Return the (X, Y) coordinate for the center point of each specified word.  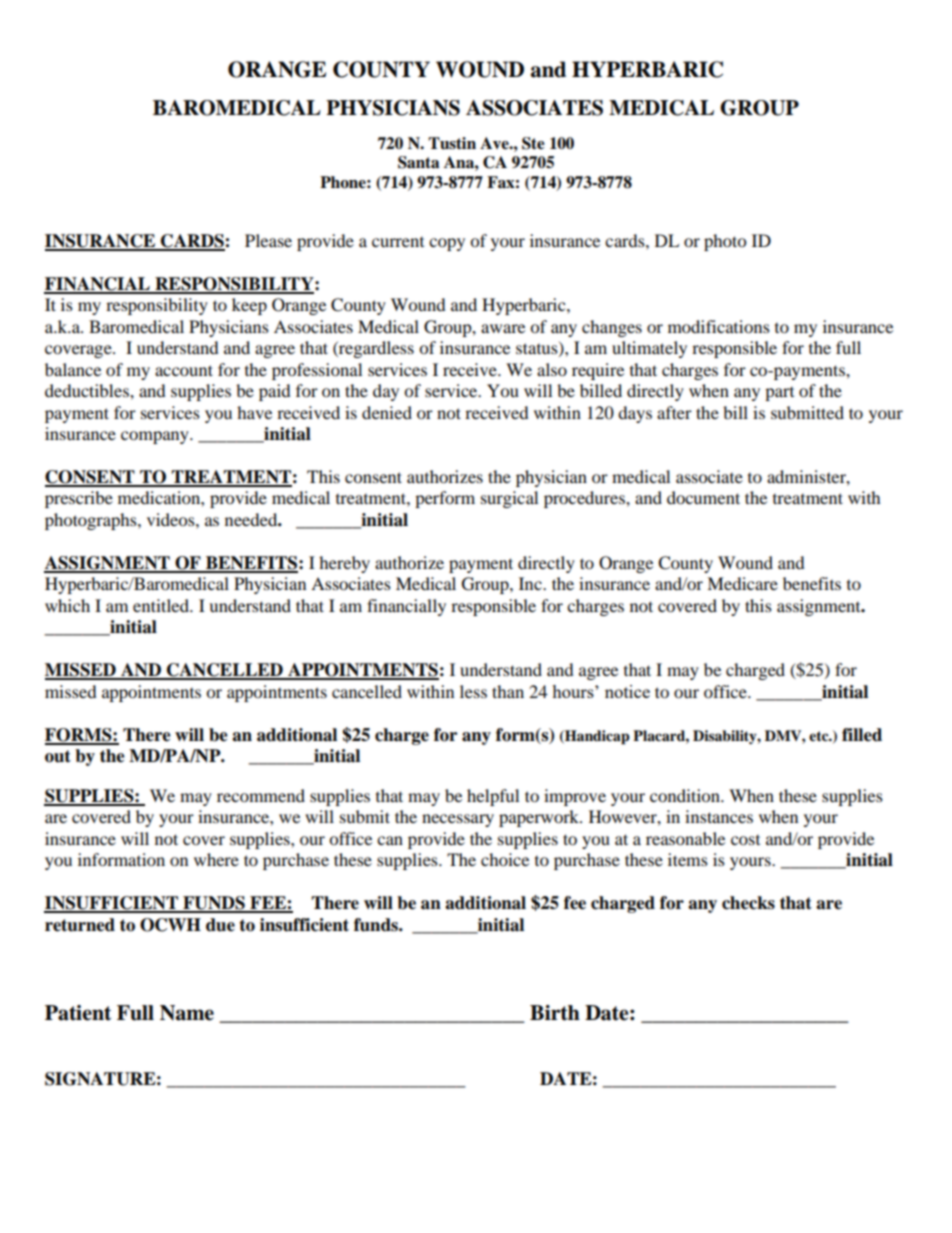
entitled (162, 605)
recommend (261, 795)
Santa (419, 162)
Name (187, 1013)
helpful (493, 797)
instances (719, 816)
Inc (531, 583)
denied (387, 412)
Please (268, 240)
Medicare (742, 583)
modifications (719, 326)
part (779, 394)
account (184, 370)
